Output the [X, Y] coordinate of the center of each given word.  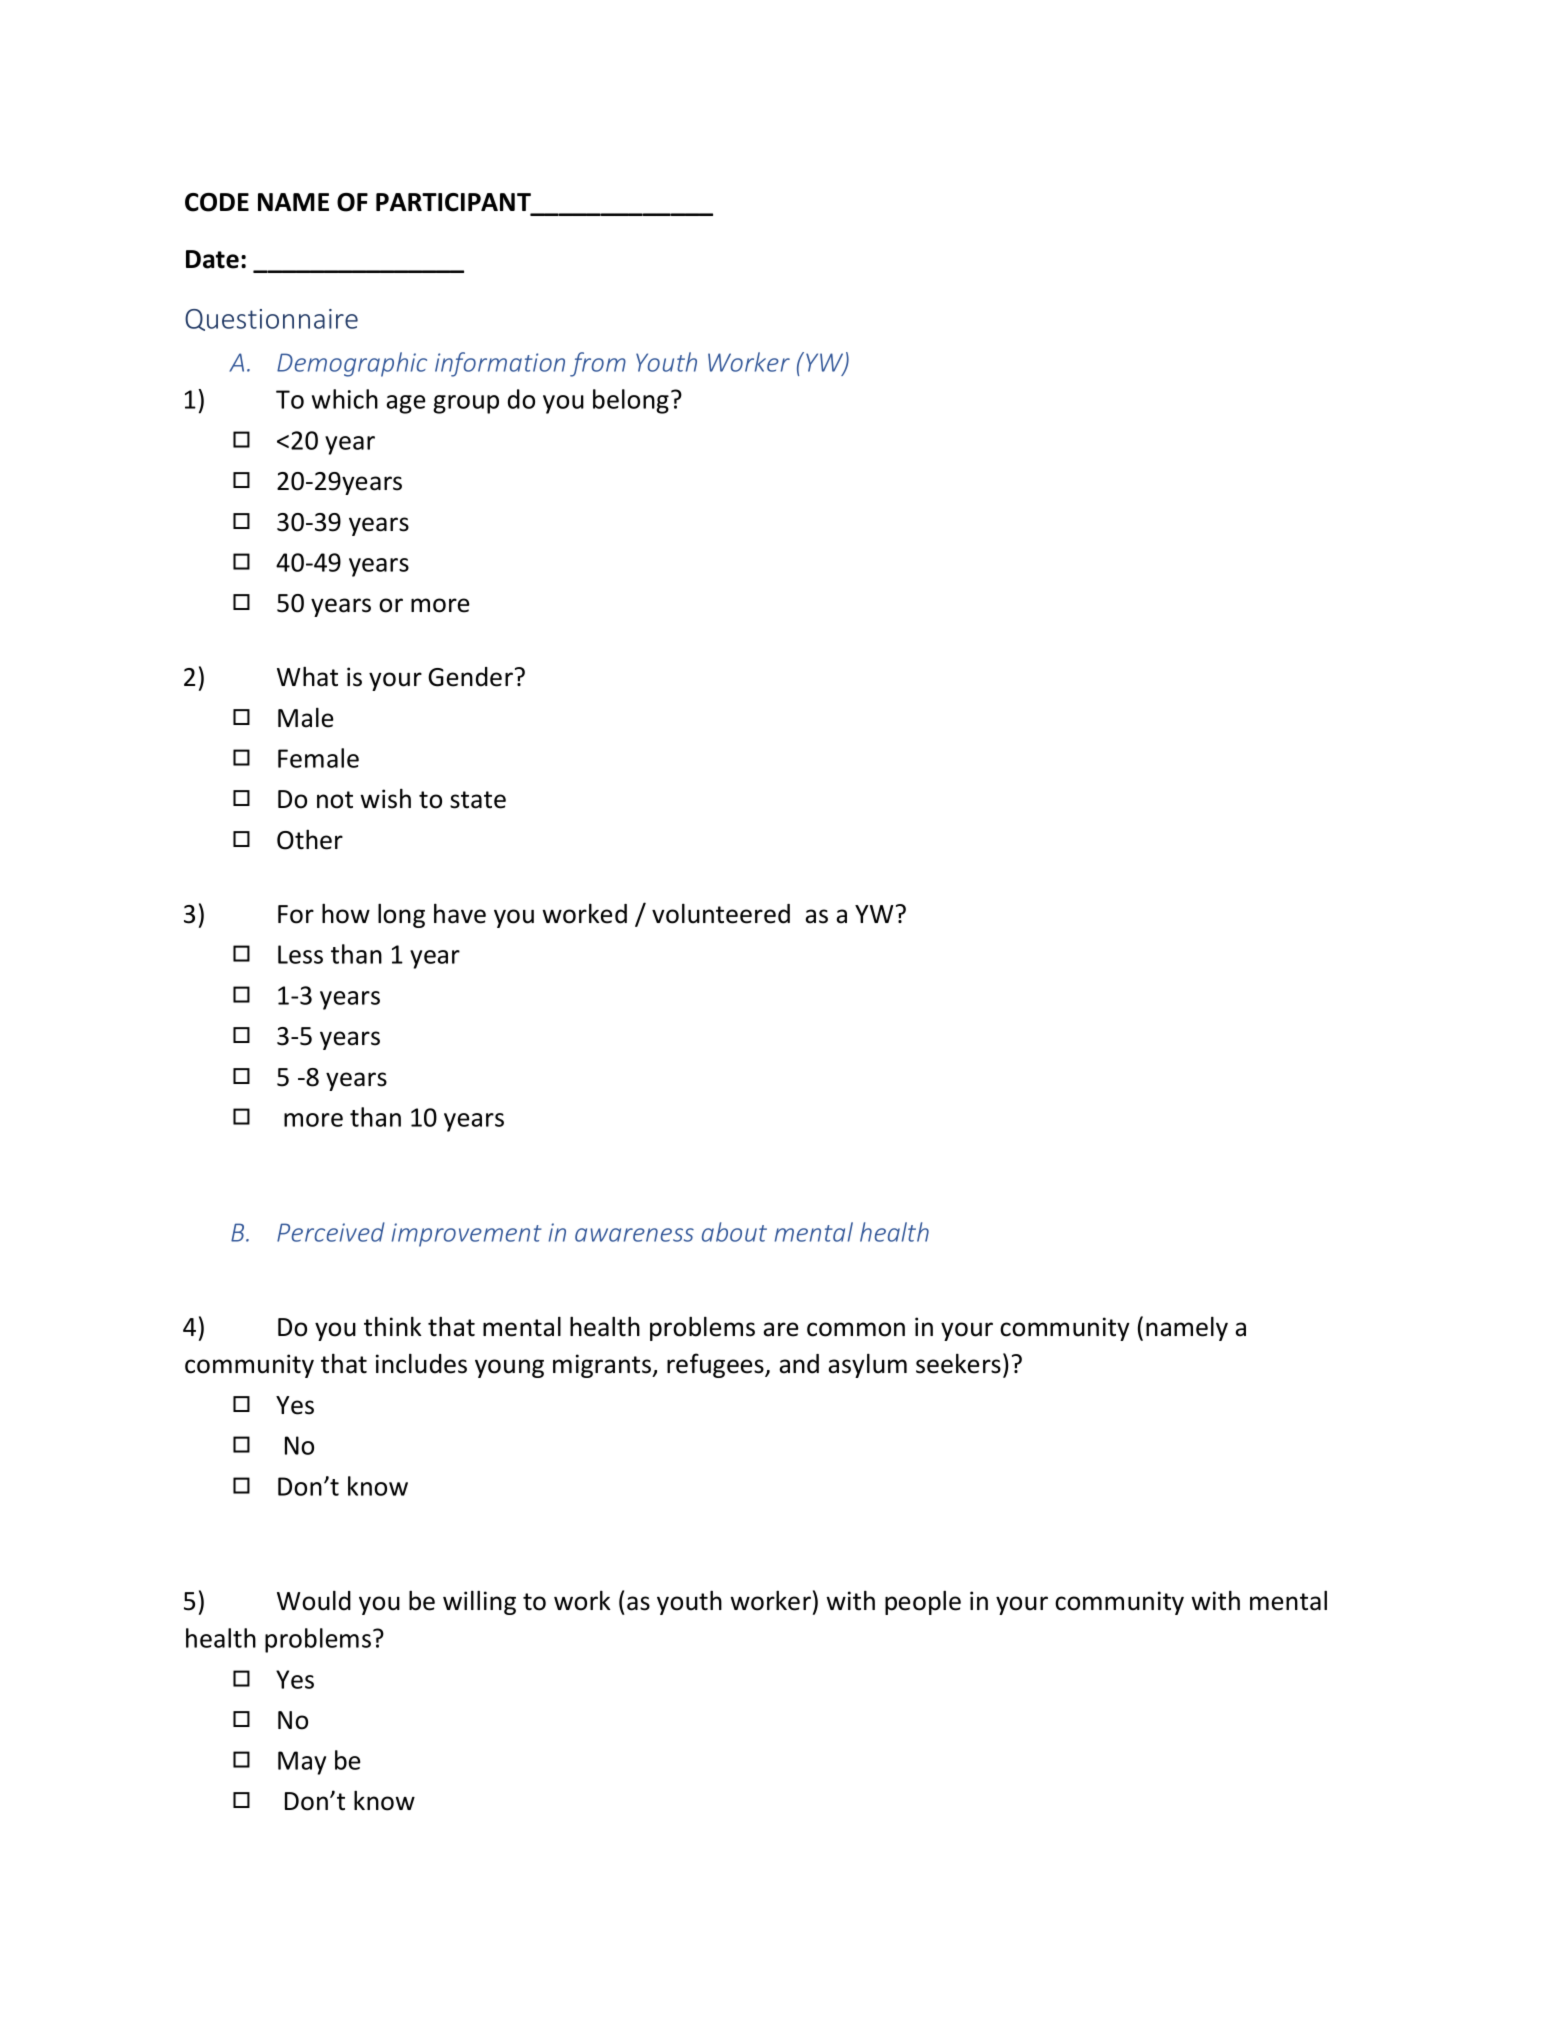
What [307, 676]
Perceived [331, 1232]
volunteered [721, 913]
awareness [634, 1235]
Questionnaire [271, 320]
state [478, 800]
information [500, 364]
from [598, 364]
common [856, 1329]
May [302, 1763]
